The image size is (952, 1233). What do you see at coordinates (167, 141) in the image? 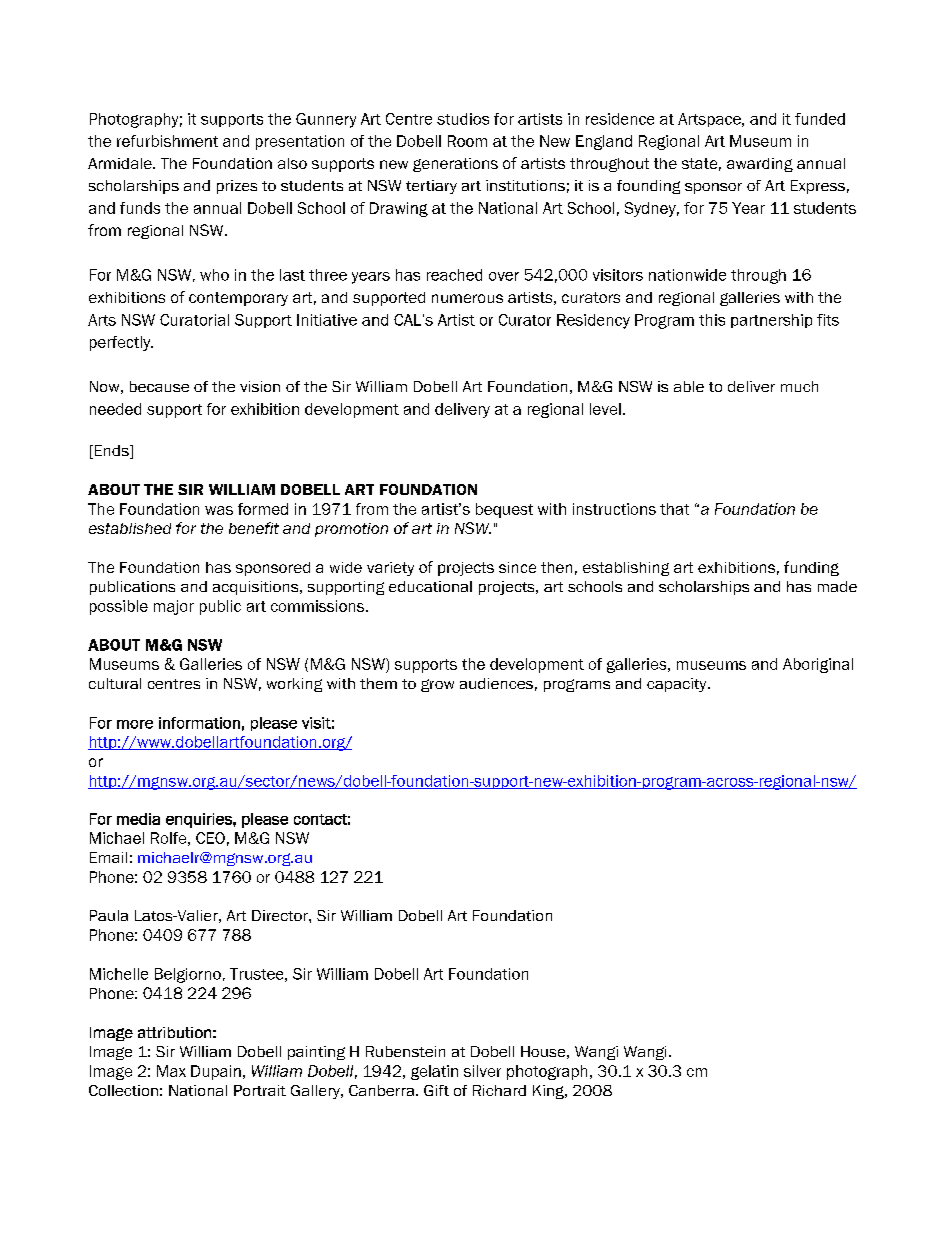
I see `refurbishment` at bounding box center [167, 141].
